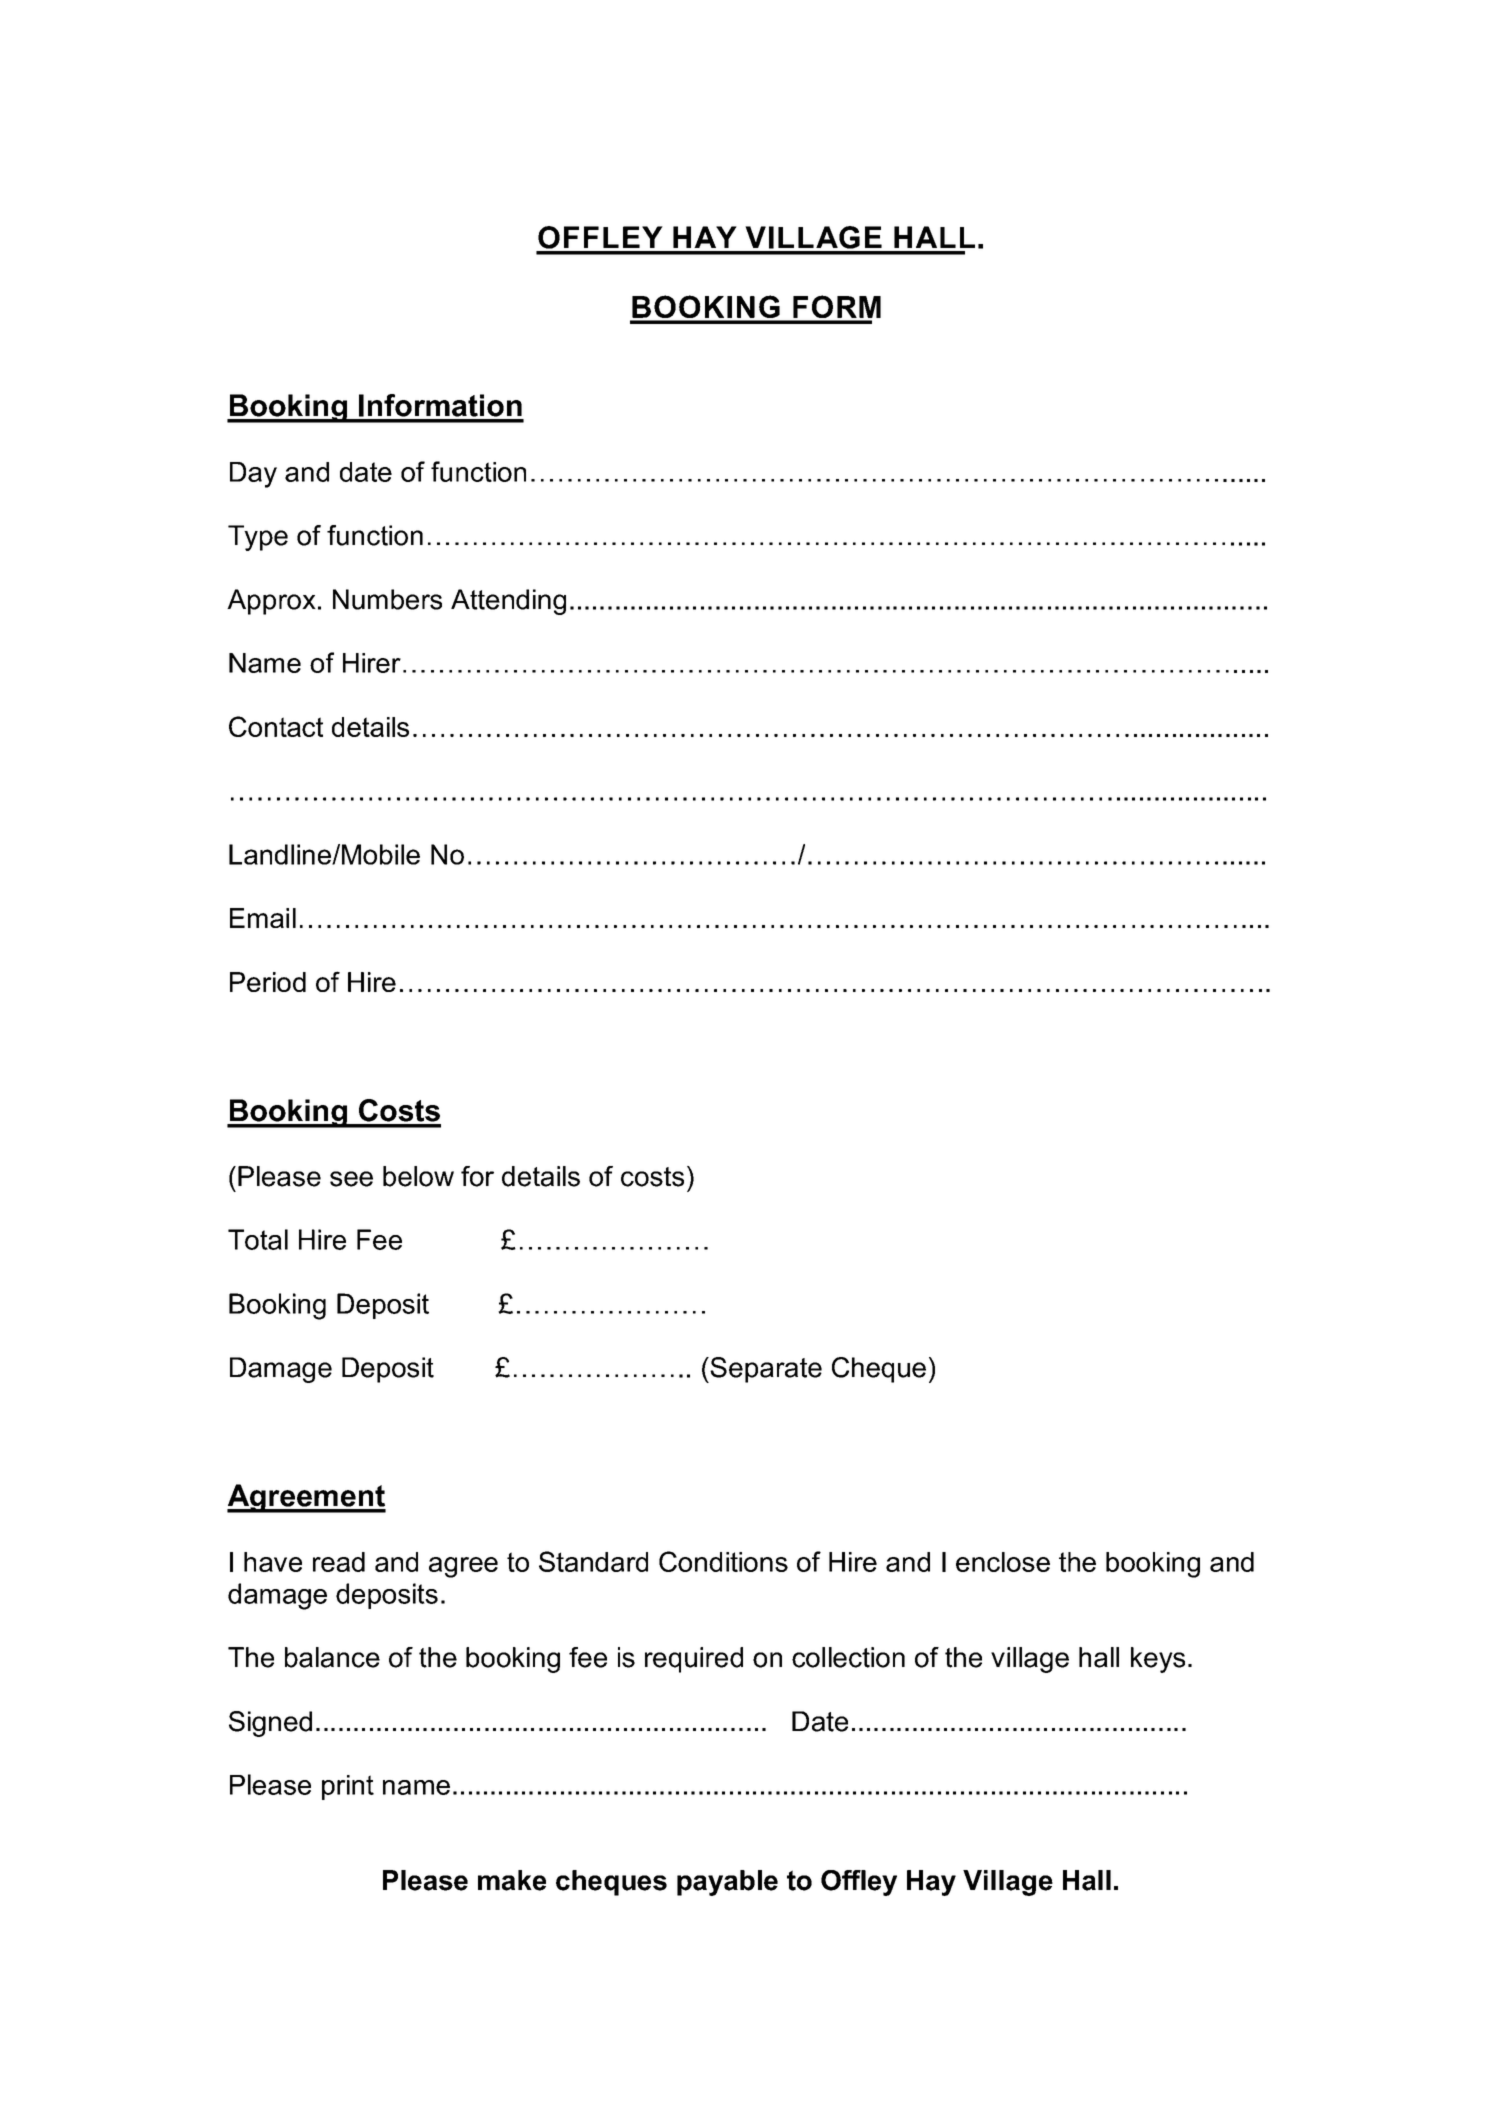 This screenshot has height=2122, width=1500. What do you see at coordinates (848, 1657) in the screenshot?
I see `collection` at bounding box center [848, 1657].
